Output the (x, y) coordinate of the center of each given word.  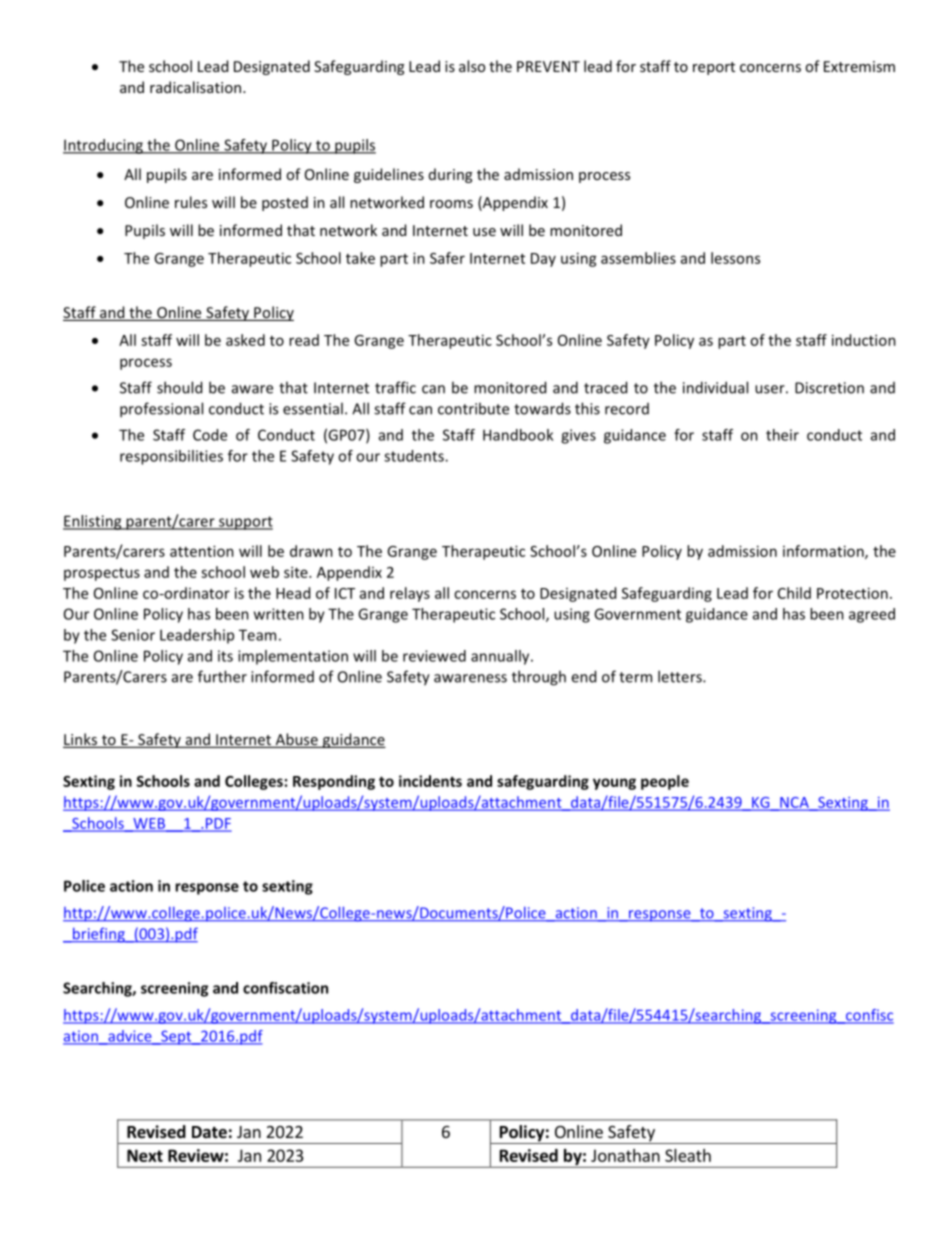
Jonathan (625, 1155)
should (179, 387)
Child (794, 593)
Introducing (104, 146)
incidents (430, 781)
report (714, 68)
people (665, 782)
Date (209, 1132)
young (614, 784)
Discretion (829, 388)
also (472, 66)
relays (410, 594)
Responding (334, 782)
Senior (133, 635)
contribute (473, 408)
